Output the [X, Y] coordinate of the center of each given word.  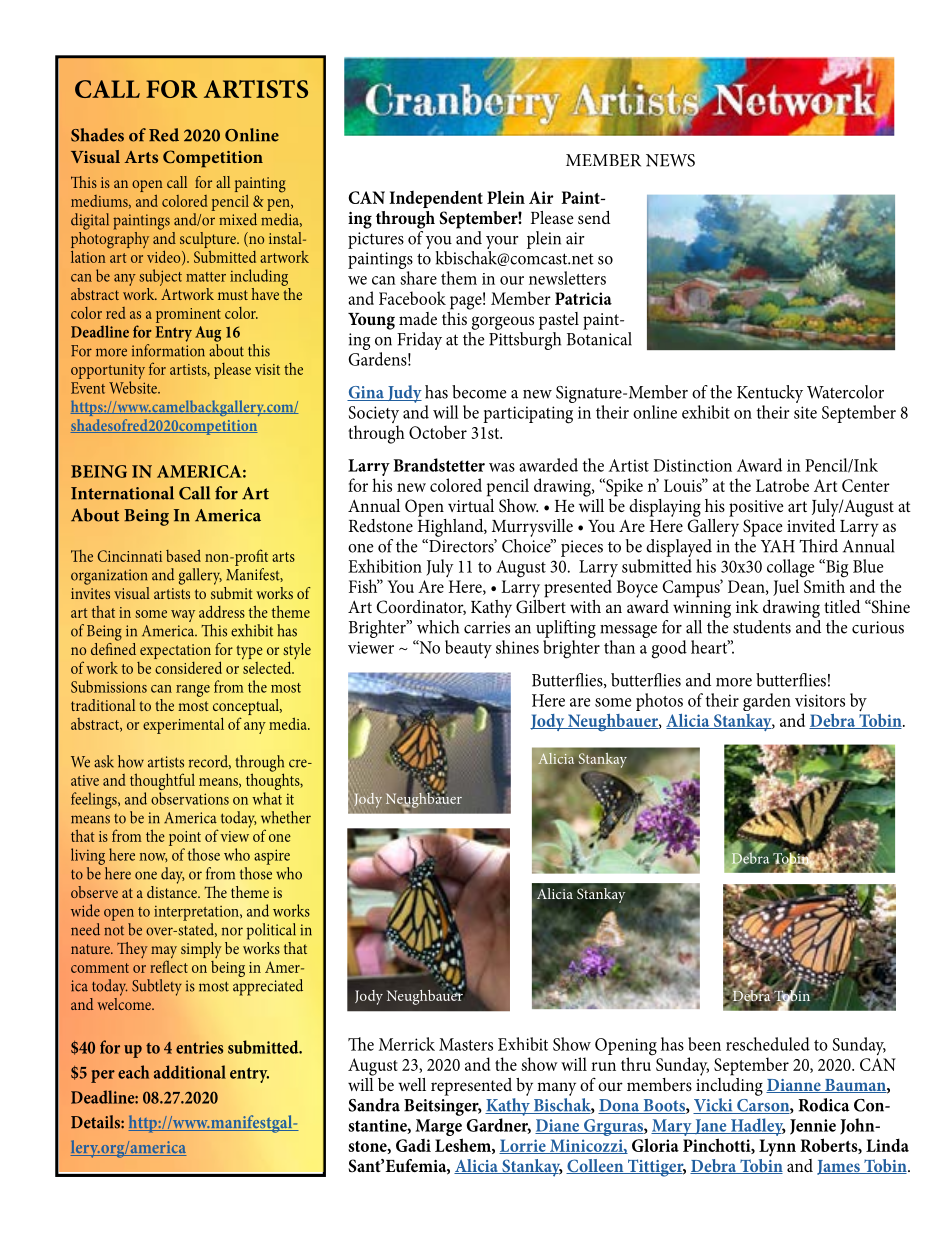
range [193, 691]
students [762, 627]
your [502, 242]
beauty [468, 649]
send [594, 217]
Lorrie [523, 1146]
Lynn [777, 1148]
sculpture [209, 241]
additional [190, 1072]
